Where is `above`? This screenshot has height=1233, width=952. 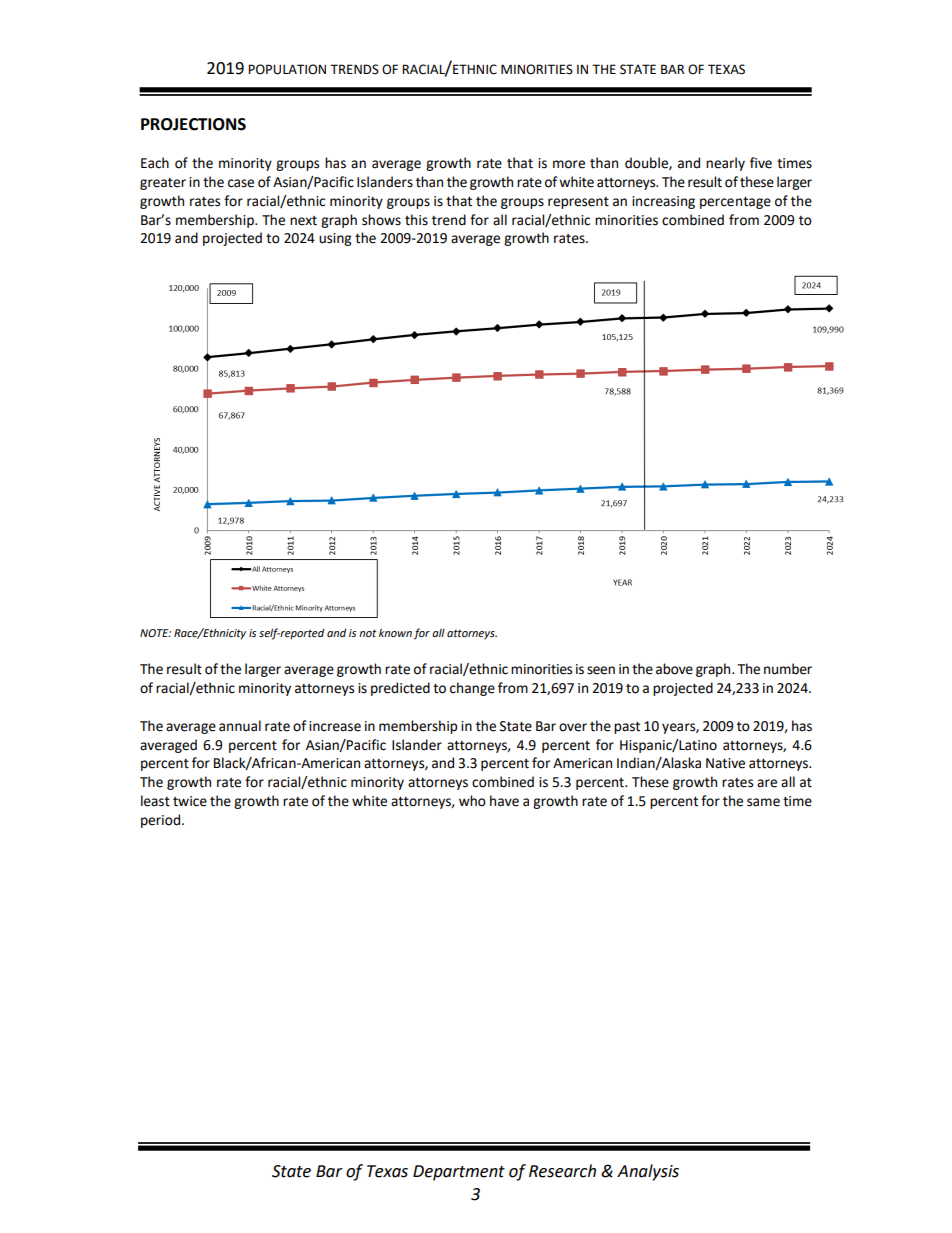 above is located at coordinates (674, 669).
